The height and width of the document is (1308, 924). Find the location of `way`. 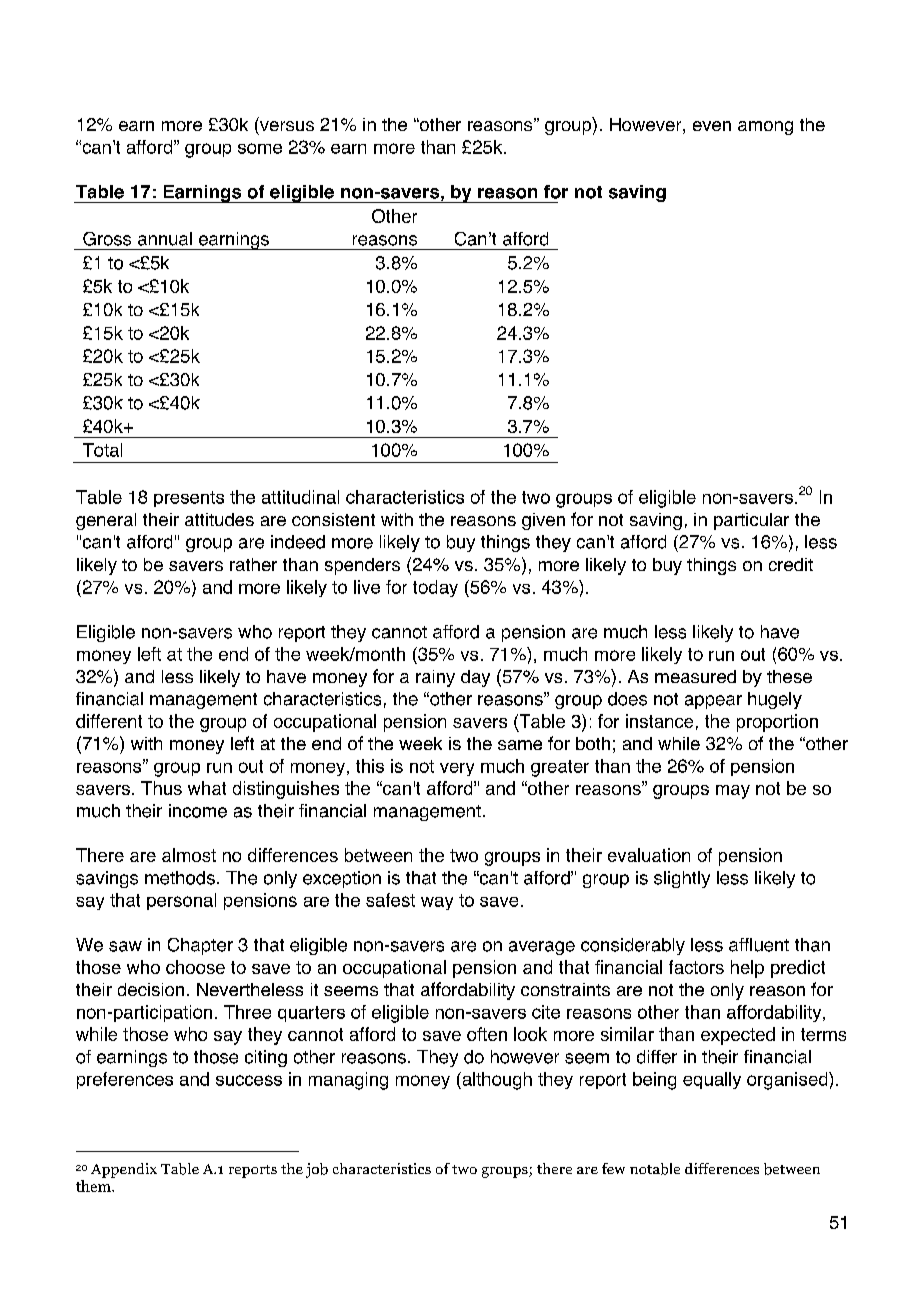

way is located at coordinates (437, 903).
